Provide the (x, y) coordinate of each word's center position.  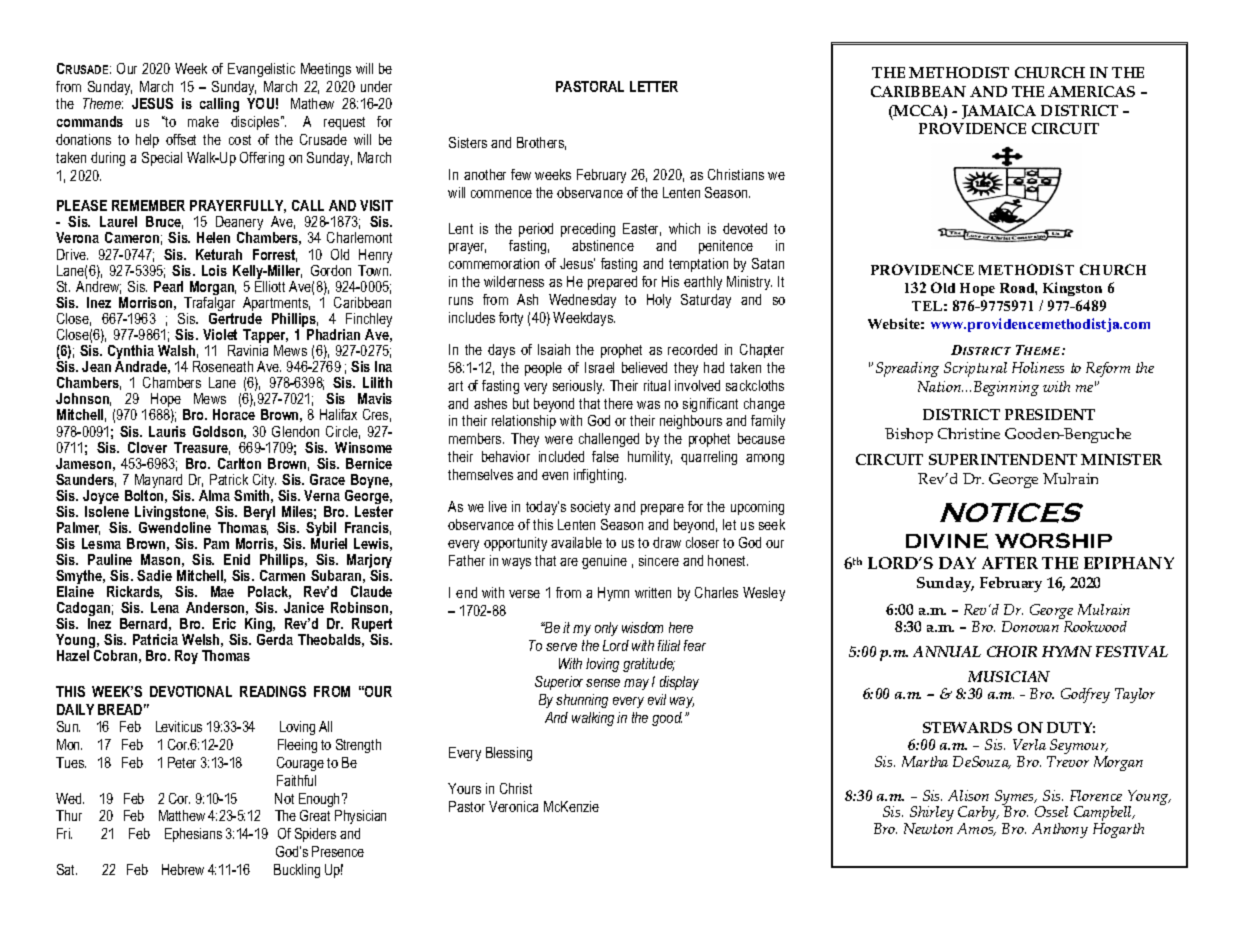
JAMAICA (999, 112)
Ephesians (193, 835)
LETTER (654, 86)
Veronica (513, 806)
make (203, 121)
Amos (976, 829)
